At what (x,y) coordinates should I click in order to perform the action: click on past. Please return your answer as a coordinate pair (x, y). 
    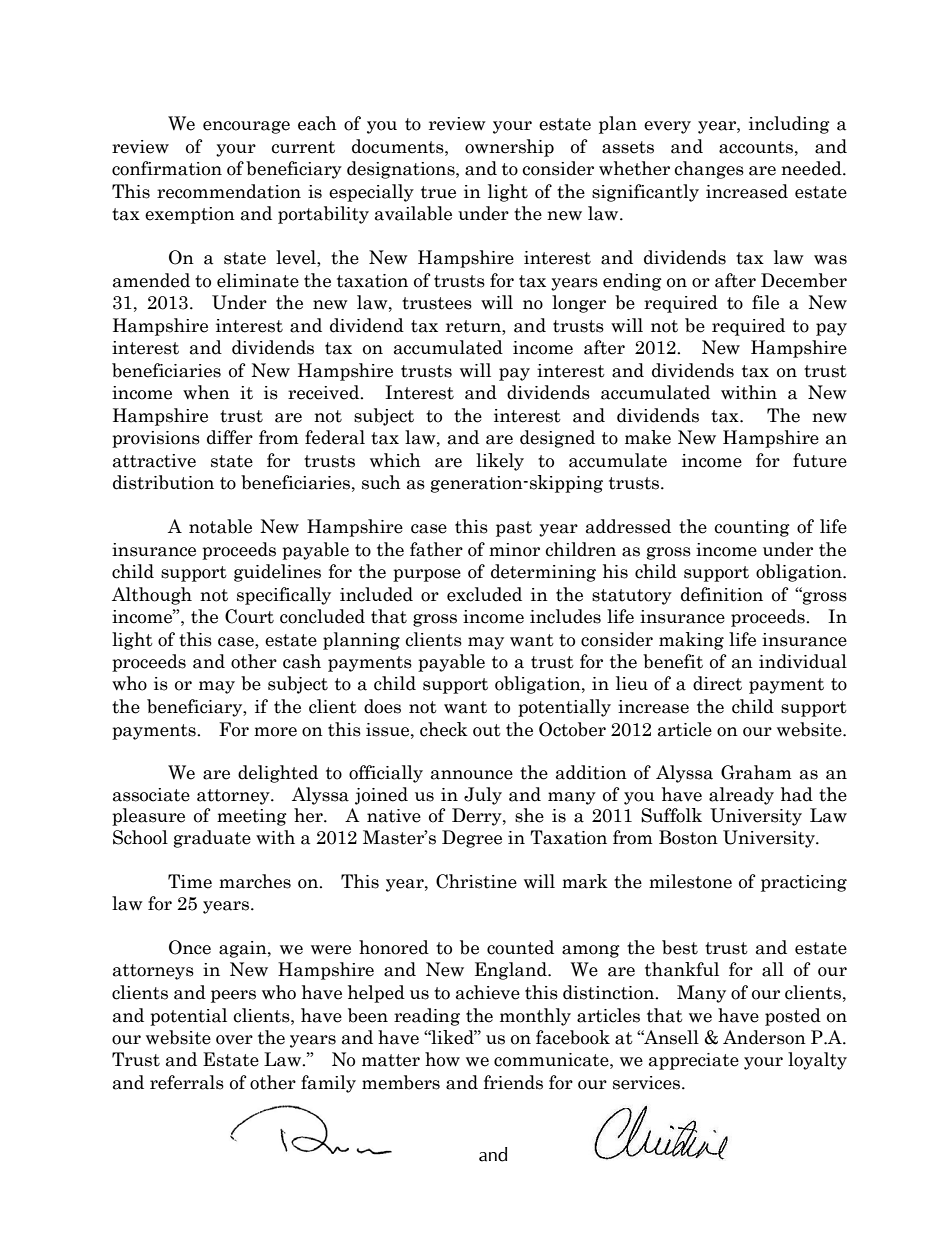
    Looking at the image, I should click on (514, 529).
